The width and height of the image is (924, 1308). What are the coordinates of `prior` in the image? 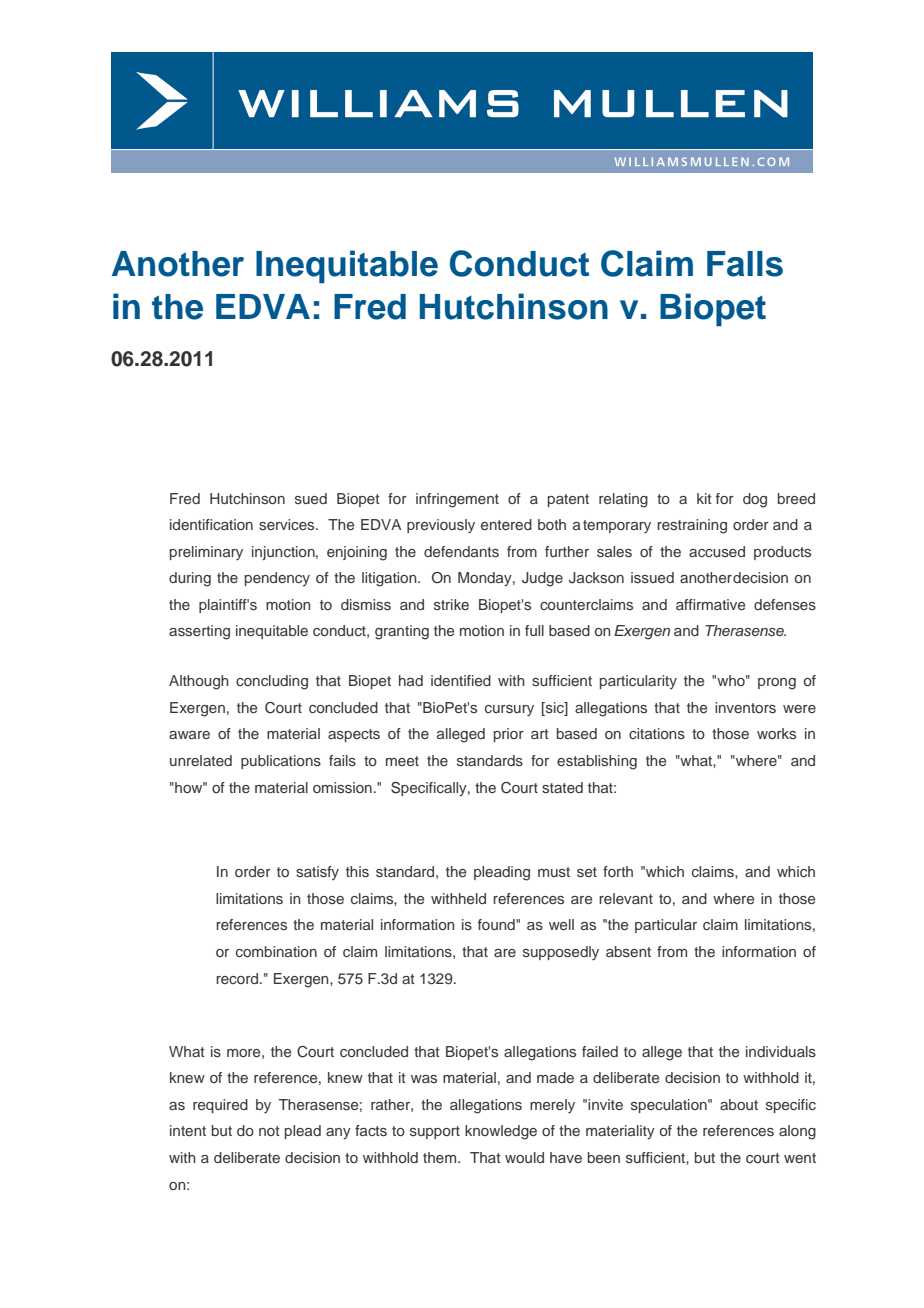 It's located at (509, 735).
